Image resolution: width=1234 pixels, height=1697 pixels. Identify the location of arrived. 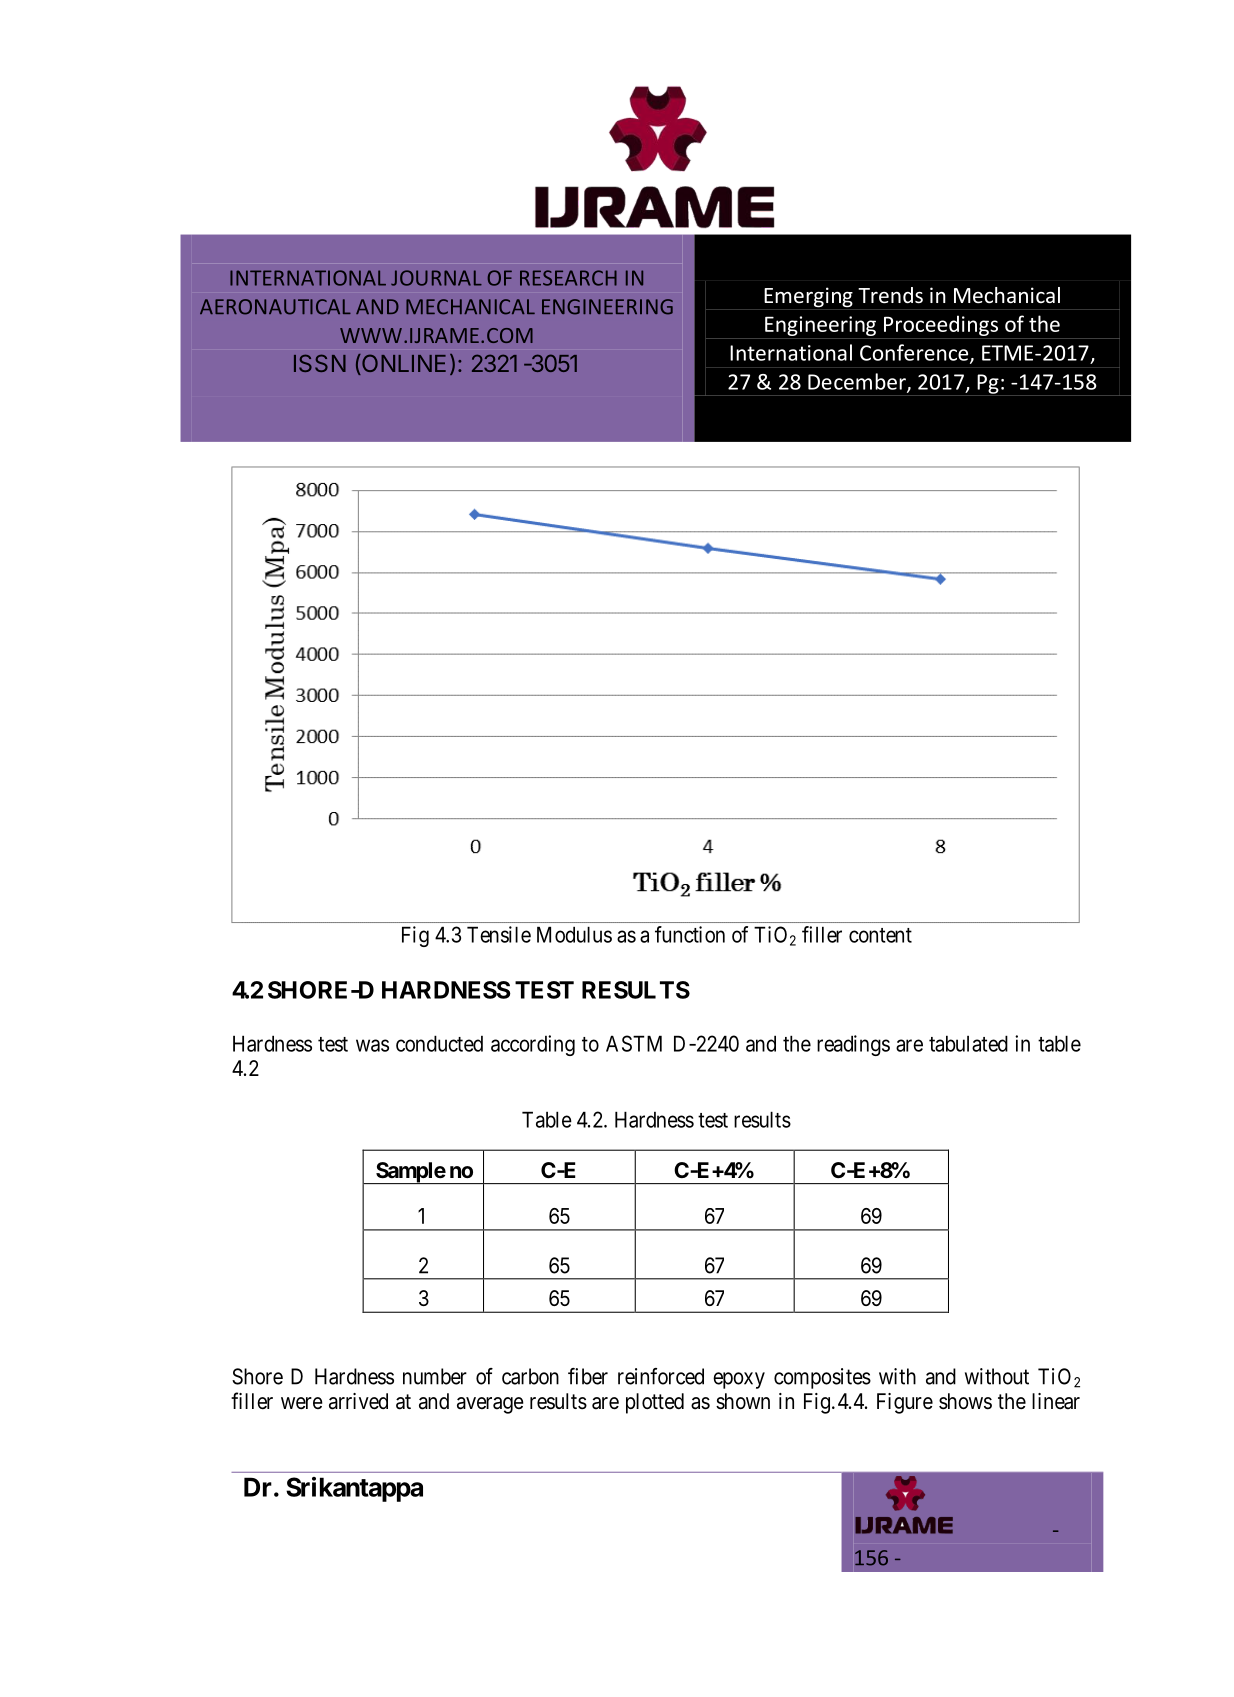
(358, 1401).
